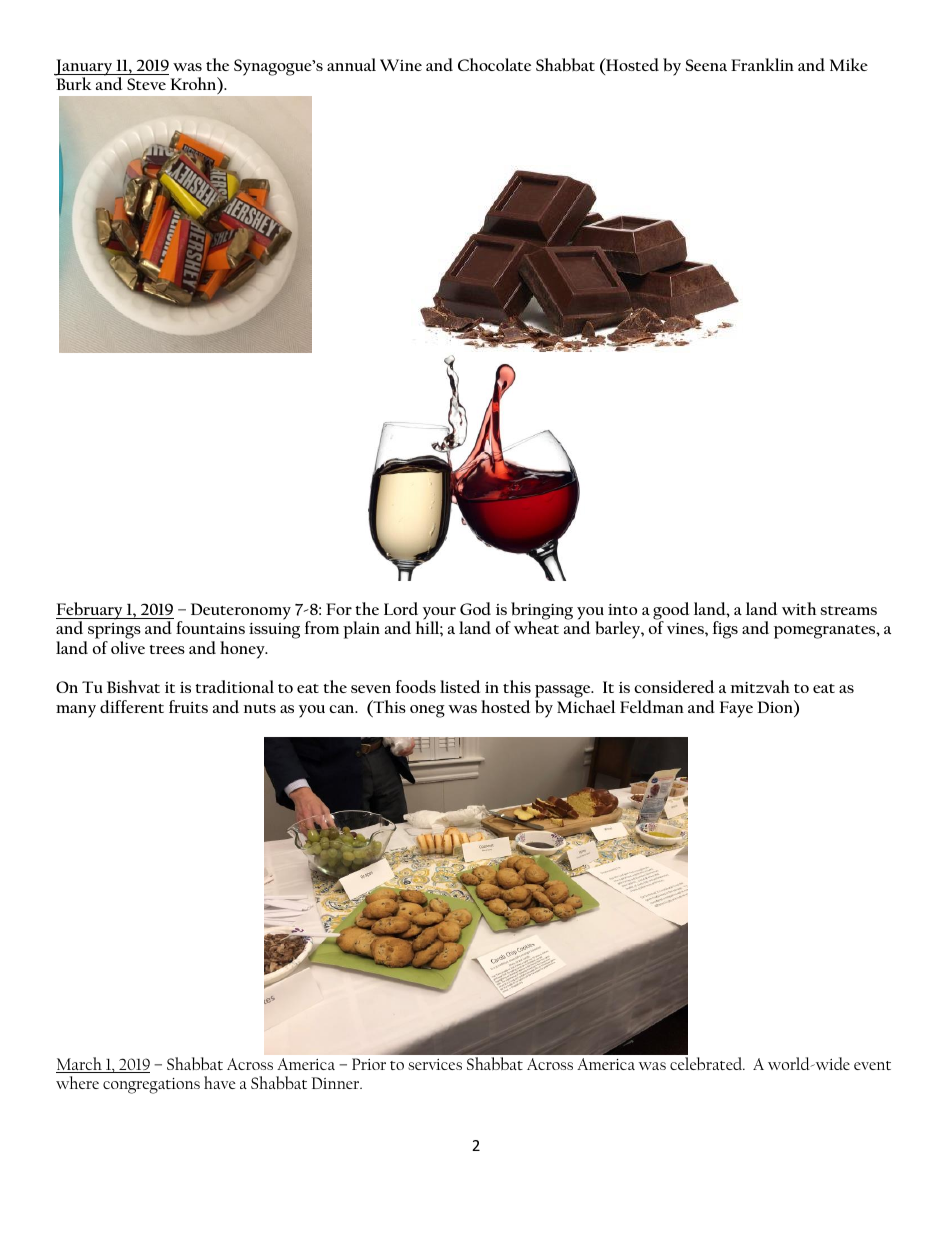 This screenshot has height=1233, width=952. Describe the element at coordinates (494, 64) in the screenshot. I see `Chocolate` at that location.
